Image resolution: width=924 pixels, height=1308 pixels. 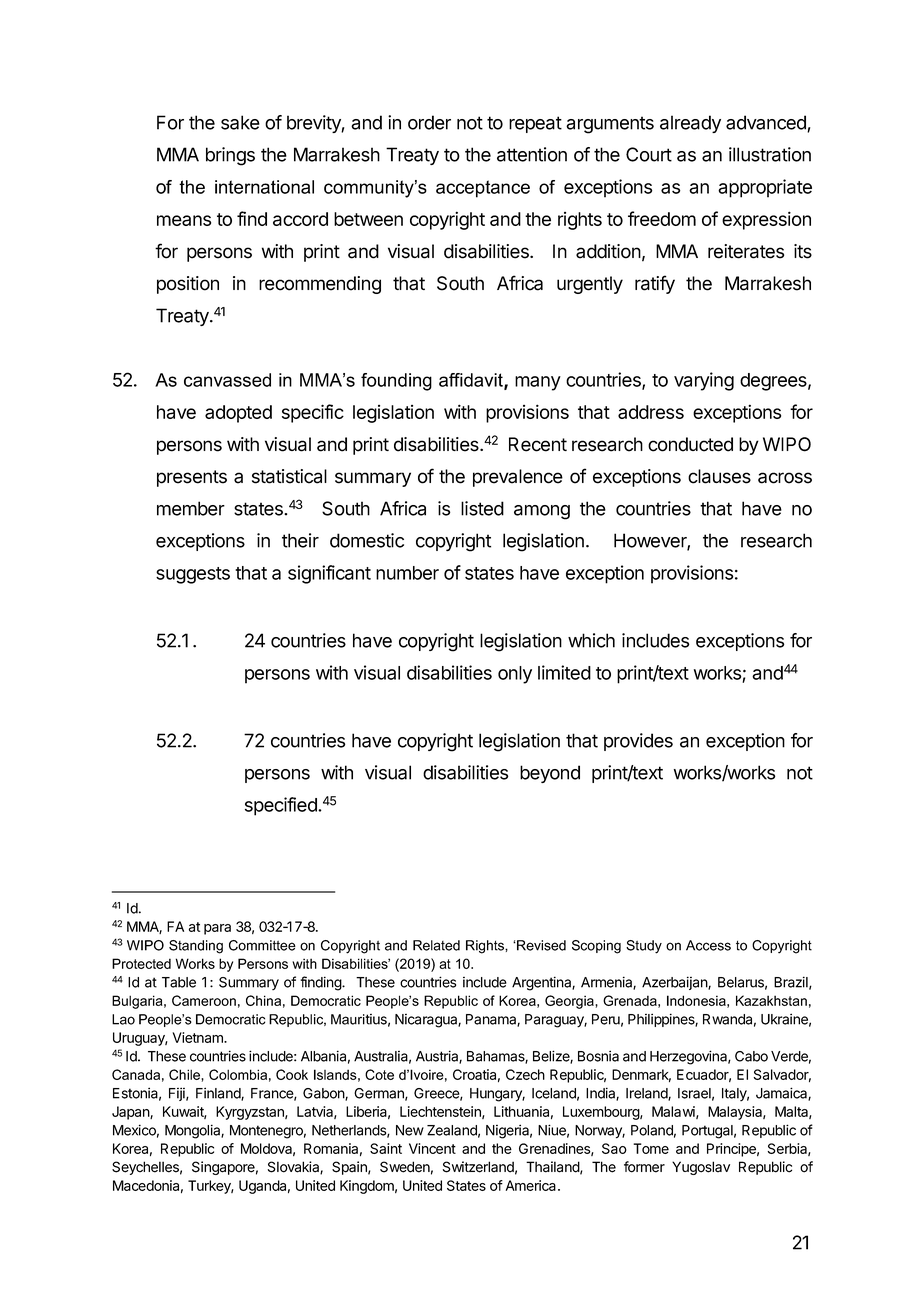 What do you see at coordinates (230, 156) in the document?
I see `brings` at bounding box center [230, 156].
